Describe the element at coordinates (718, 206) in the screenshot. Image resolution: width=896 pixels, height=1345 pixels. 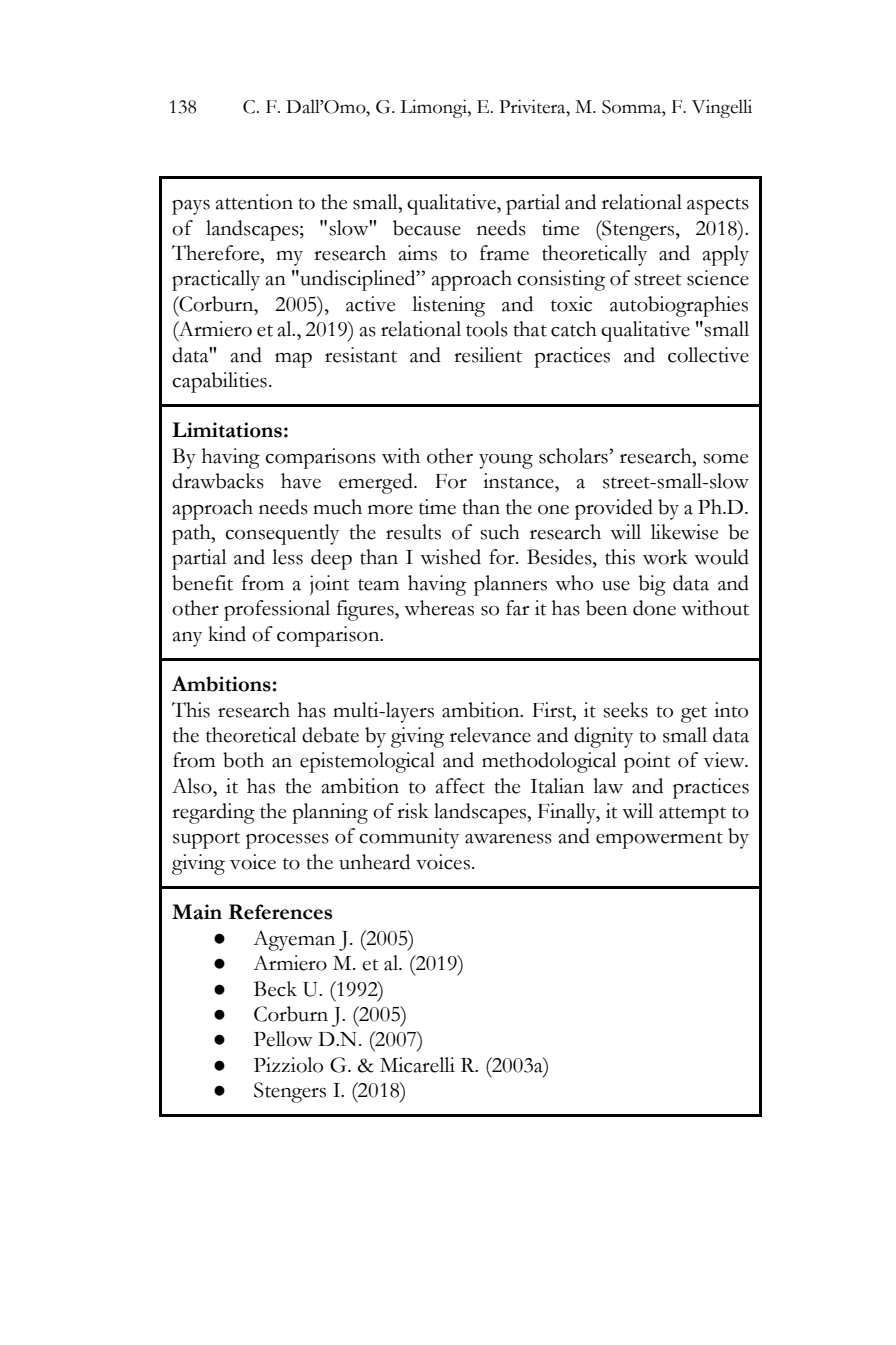
I see `aspects` at that location.
